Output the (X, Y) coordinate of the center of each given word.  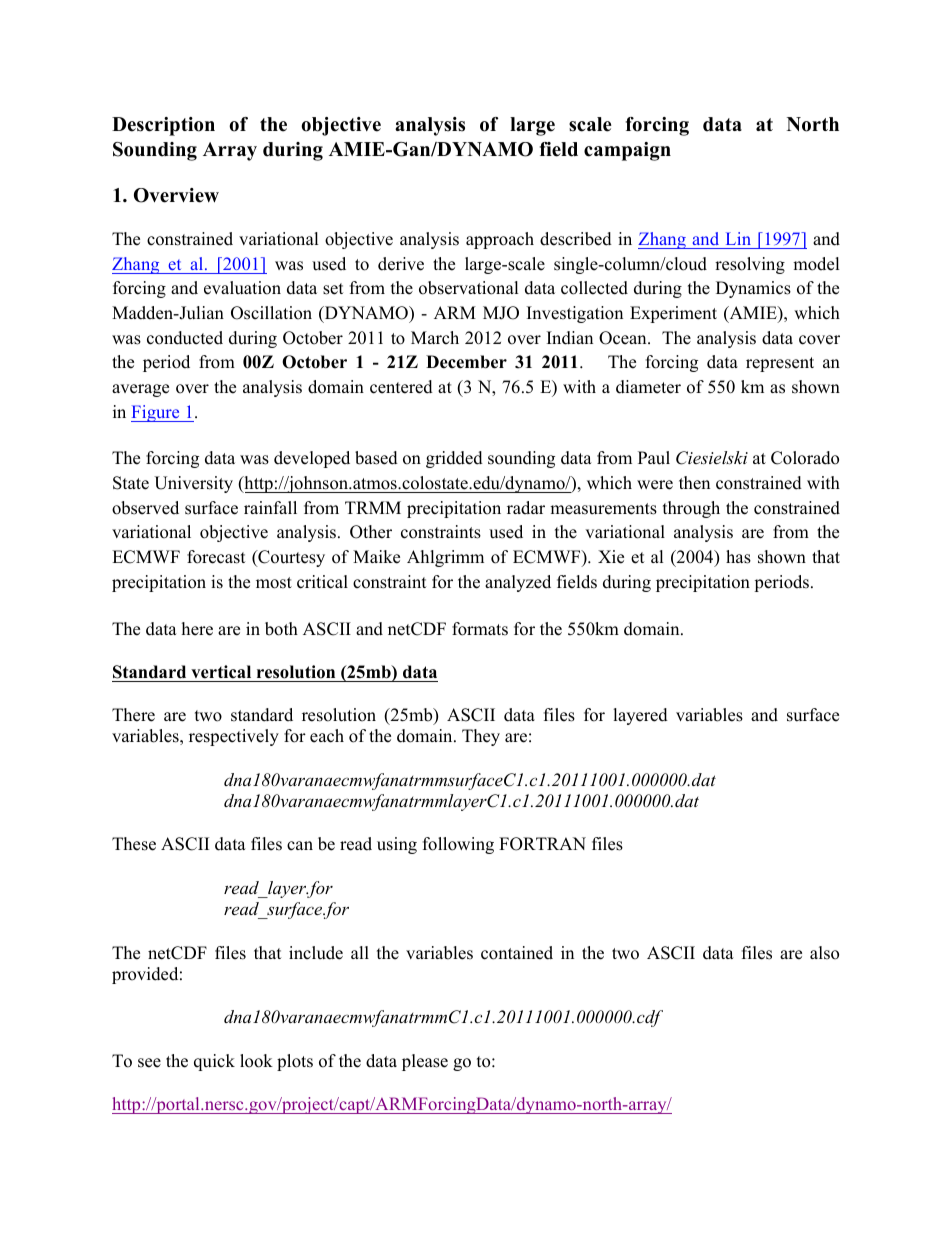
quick (214, 1062)
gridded (454, 459)
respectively (234, 737)
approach (500, 240)
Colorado (805, 458)
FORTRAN (542, 844)
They (481, 737)
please (425, 1062)
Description (163, 126)
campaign (627, 151)
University (193, 484)
